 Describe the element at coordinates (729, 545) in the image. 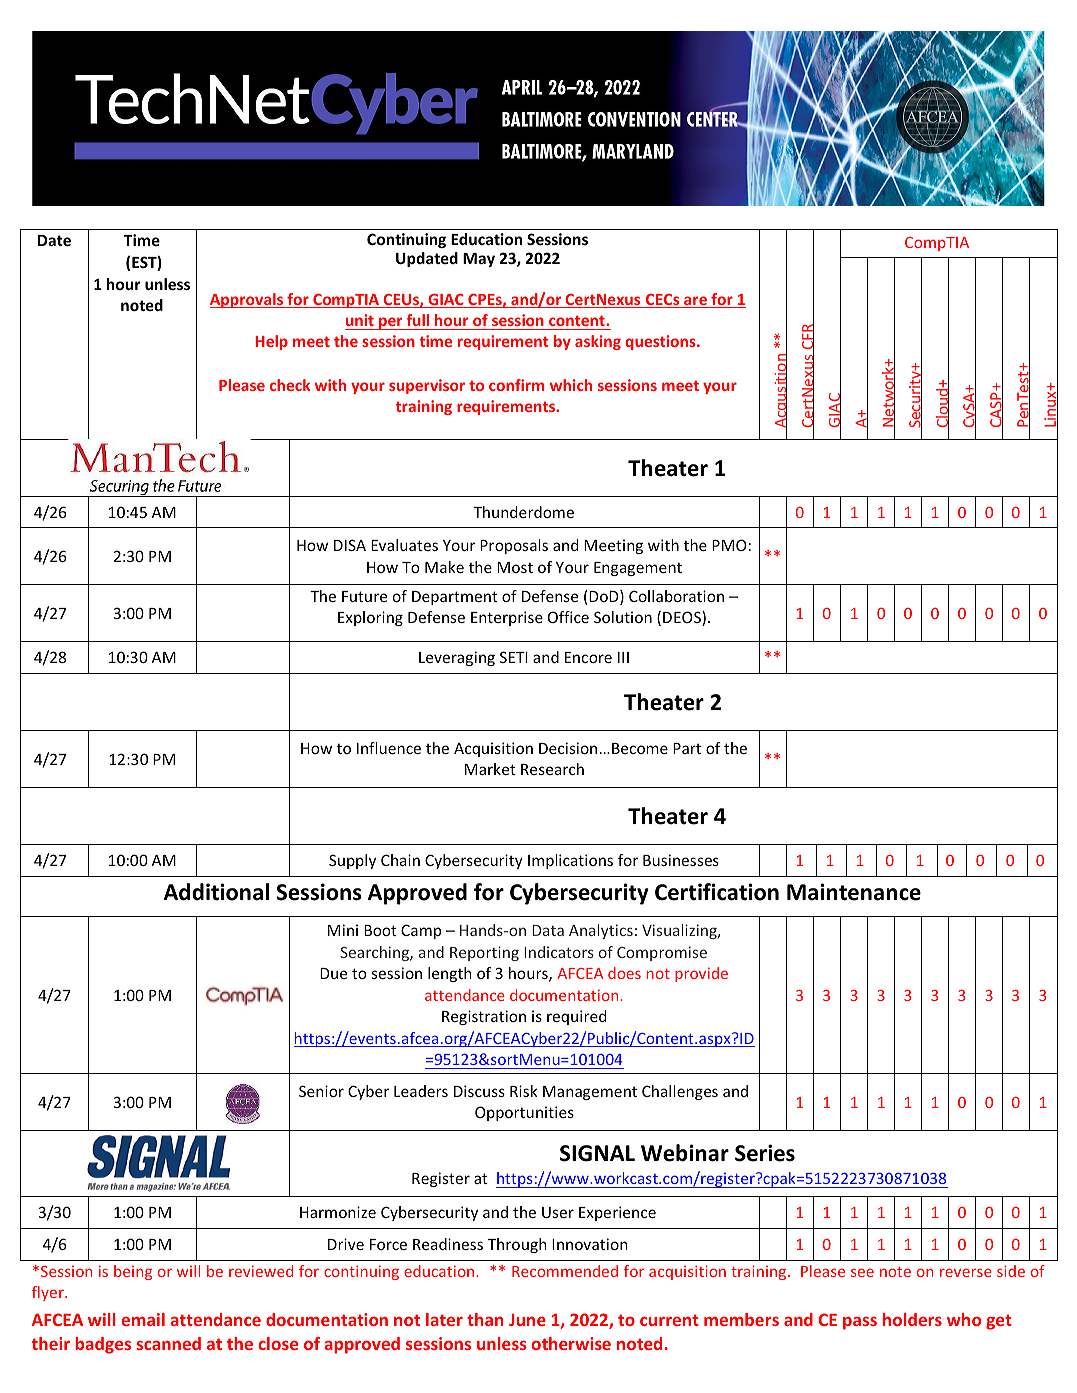

I see `PMO` at that location.
